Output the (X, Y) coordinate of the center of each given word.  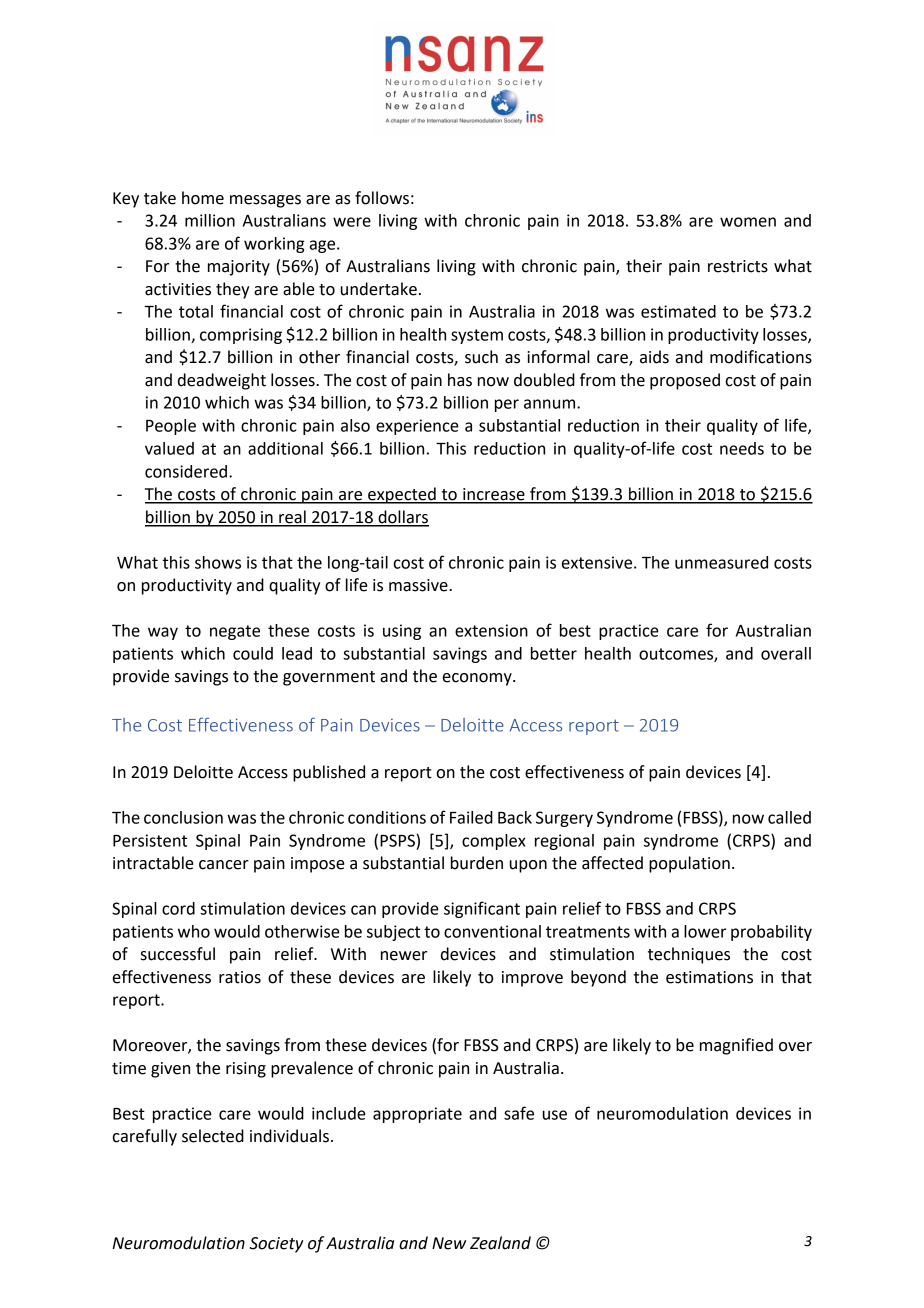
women (748, 222)
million (210, 220)
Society (276, 1245)
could (253, 653)
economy (478, 679)
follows (382, 198)
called (789, 817)
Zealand (500, 1243)
